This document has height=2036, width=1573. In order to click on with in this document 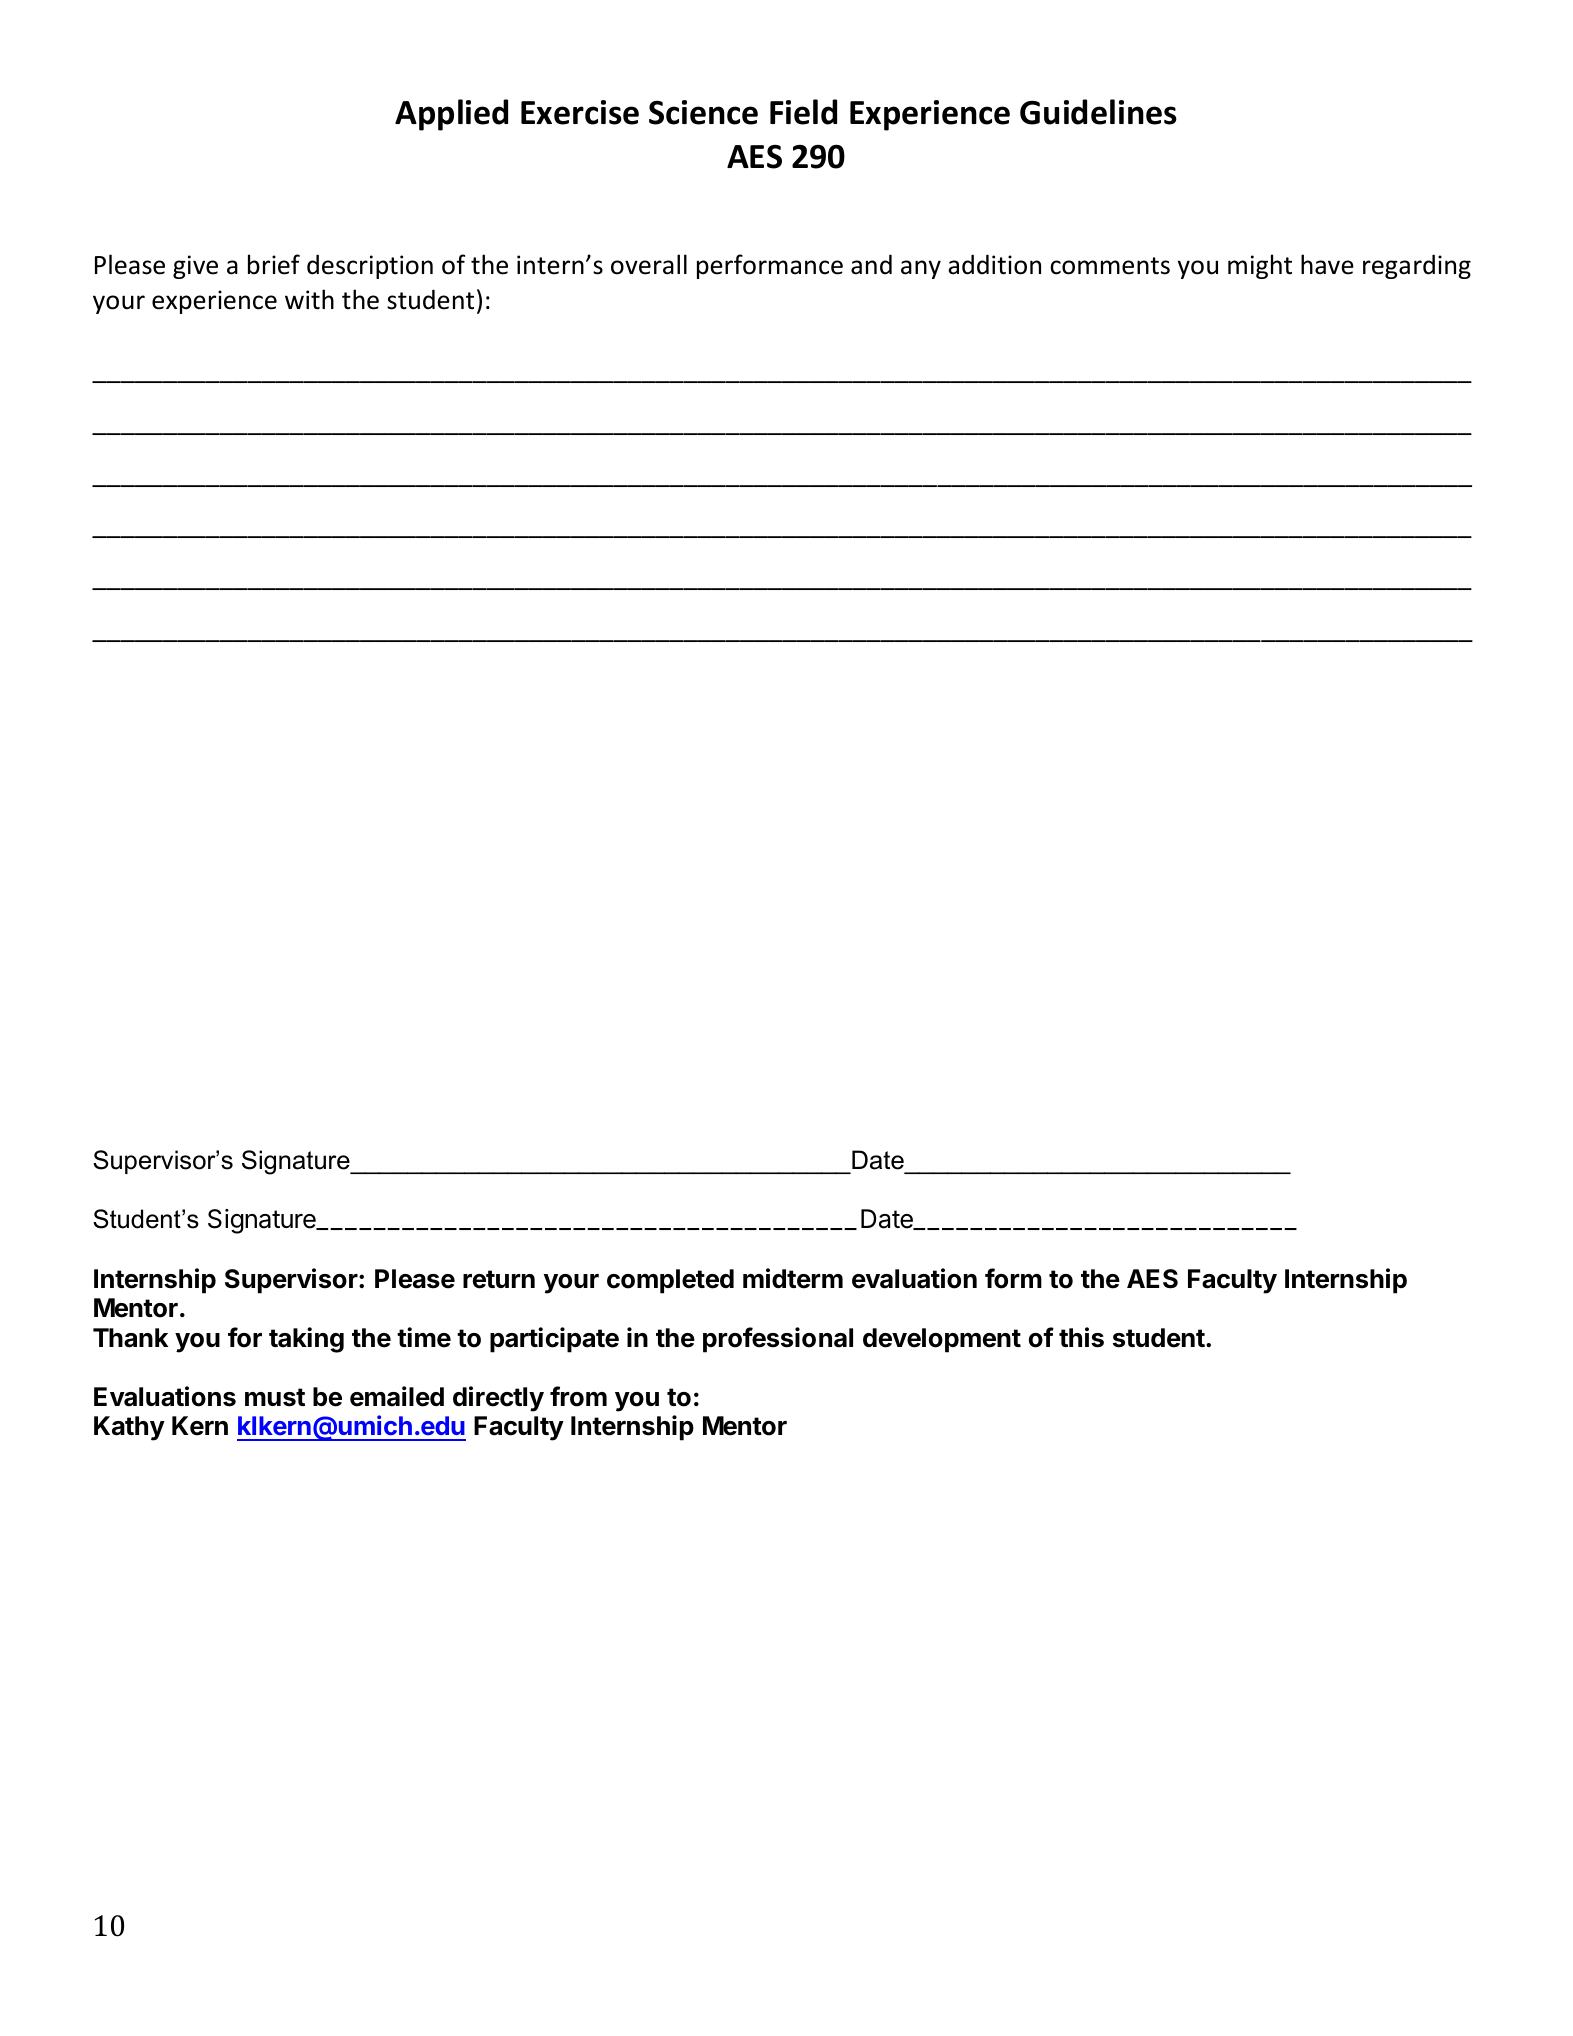, I will do `click(309, 299)`.
